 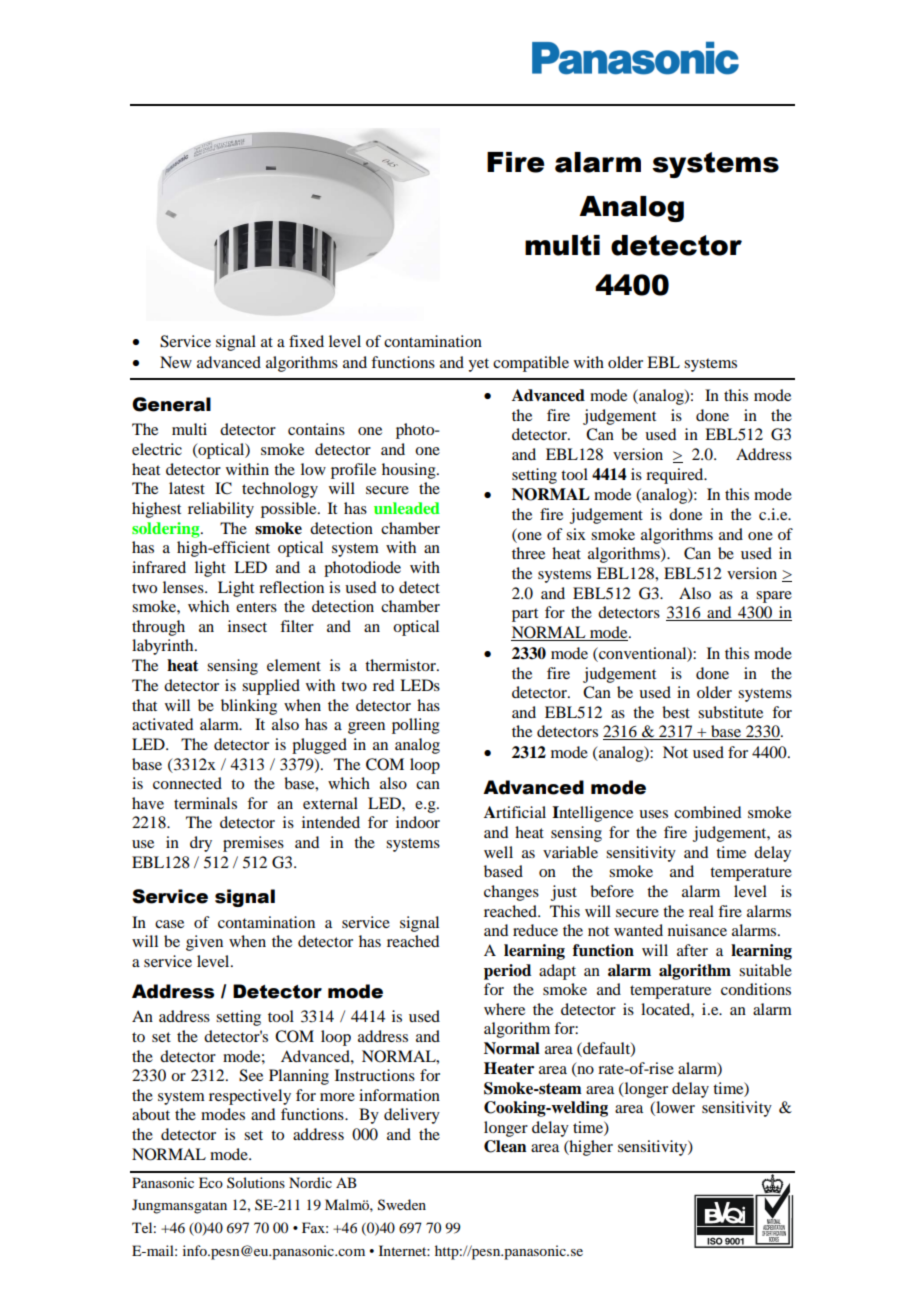 What do you see at coordinates (676, 476) in the page?
I see `required` at bounding box center [676, 476].
